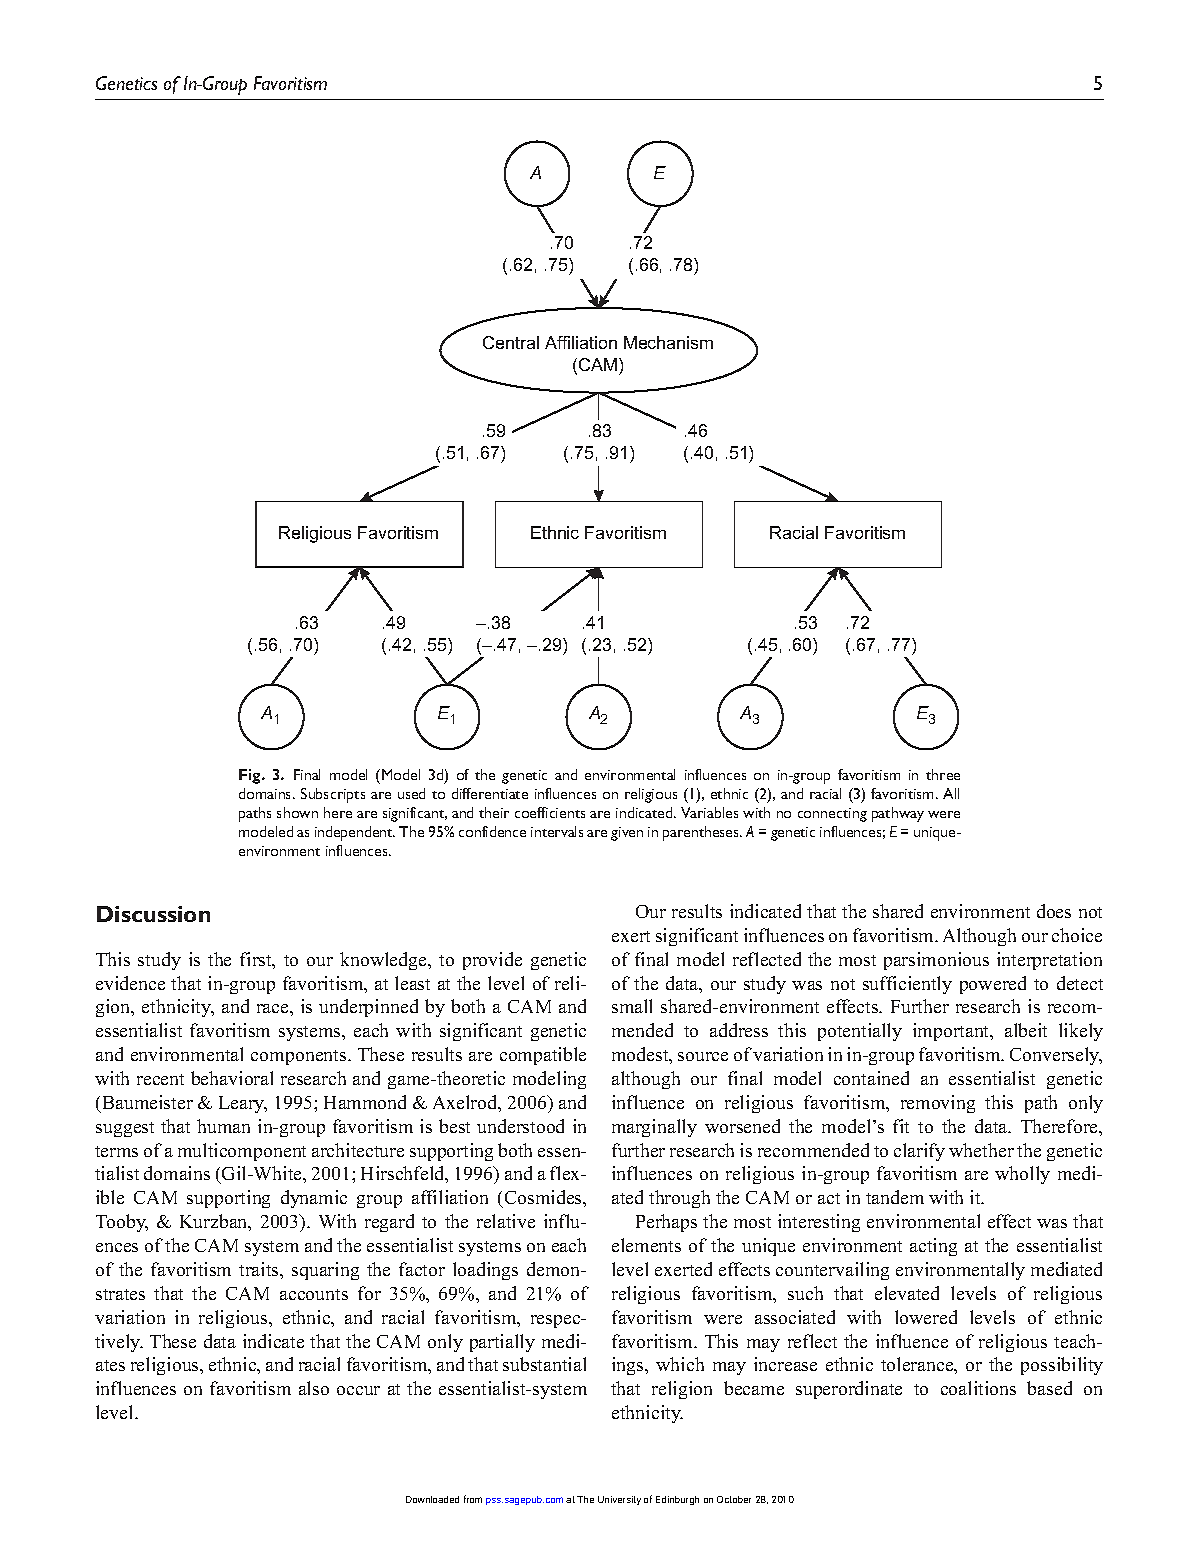 Image resolution: width=1199 pixels, height=1557 pixels. What do you see at coordinates (511, 342) in the image?
I see `Central` at bounding box center [511, 342].
